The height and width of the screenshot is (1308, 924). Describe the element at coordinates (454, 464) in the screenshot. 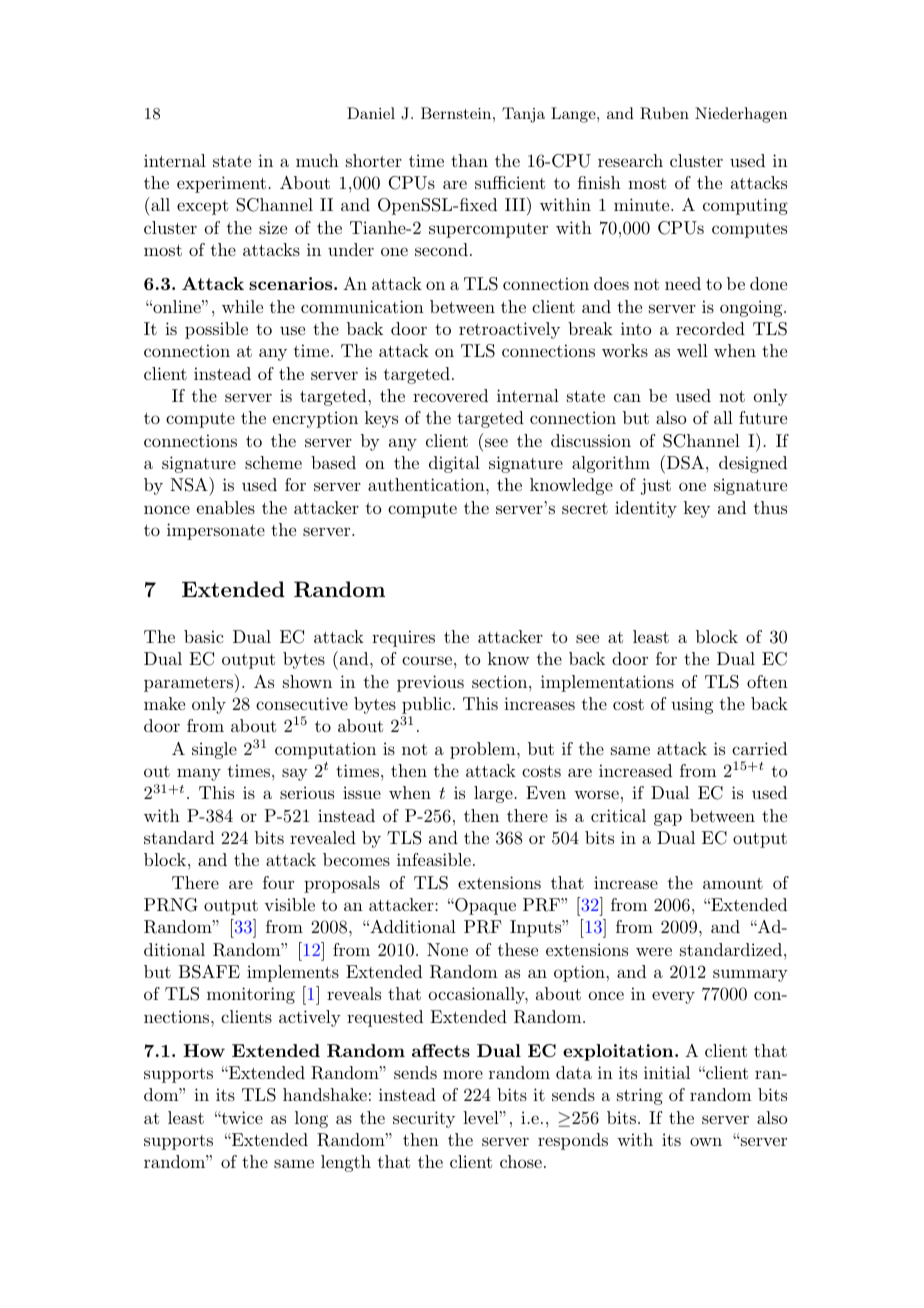

I see `digital` at that location.
